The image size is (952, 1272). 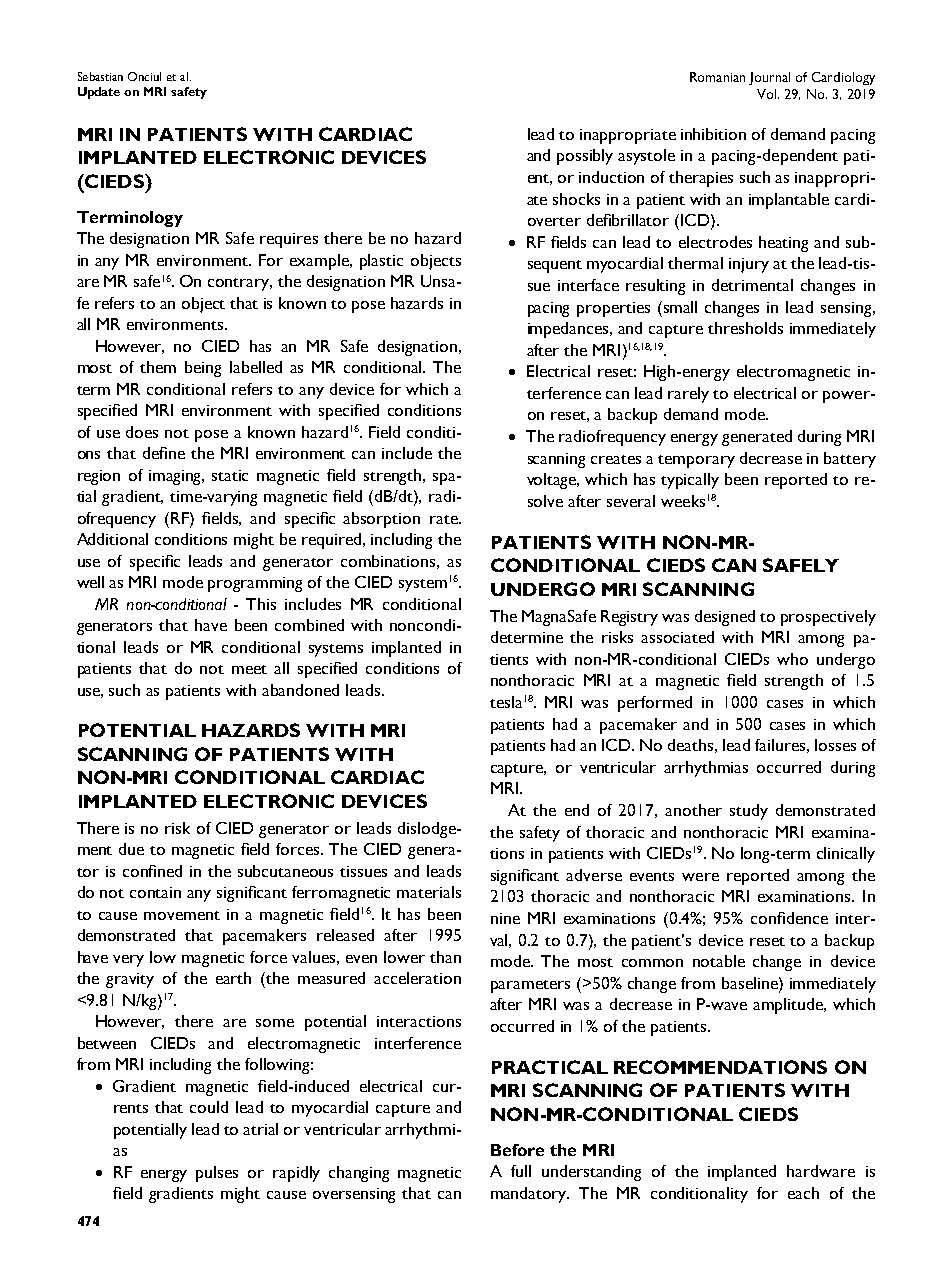 I want to click on Journal, so click(x=769, y=78).
